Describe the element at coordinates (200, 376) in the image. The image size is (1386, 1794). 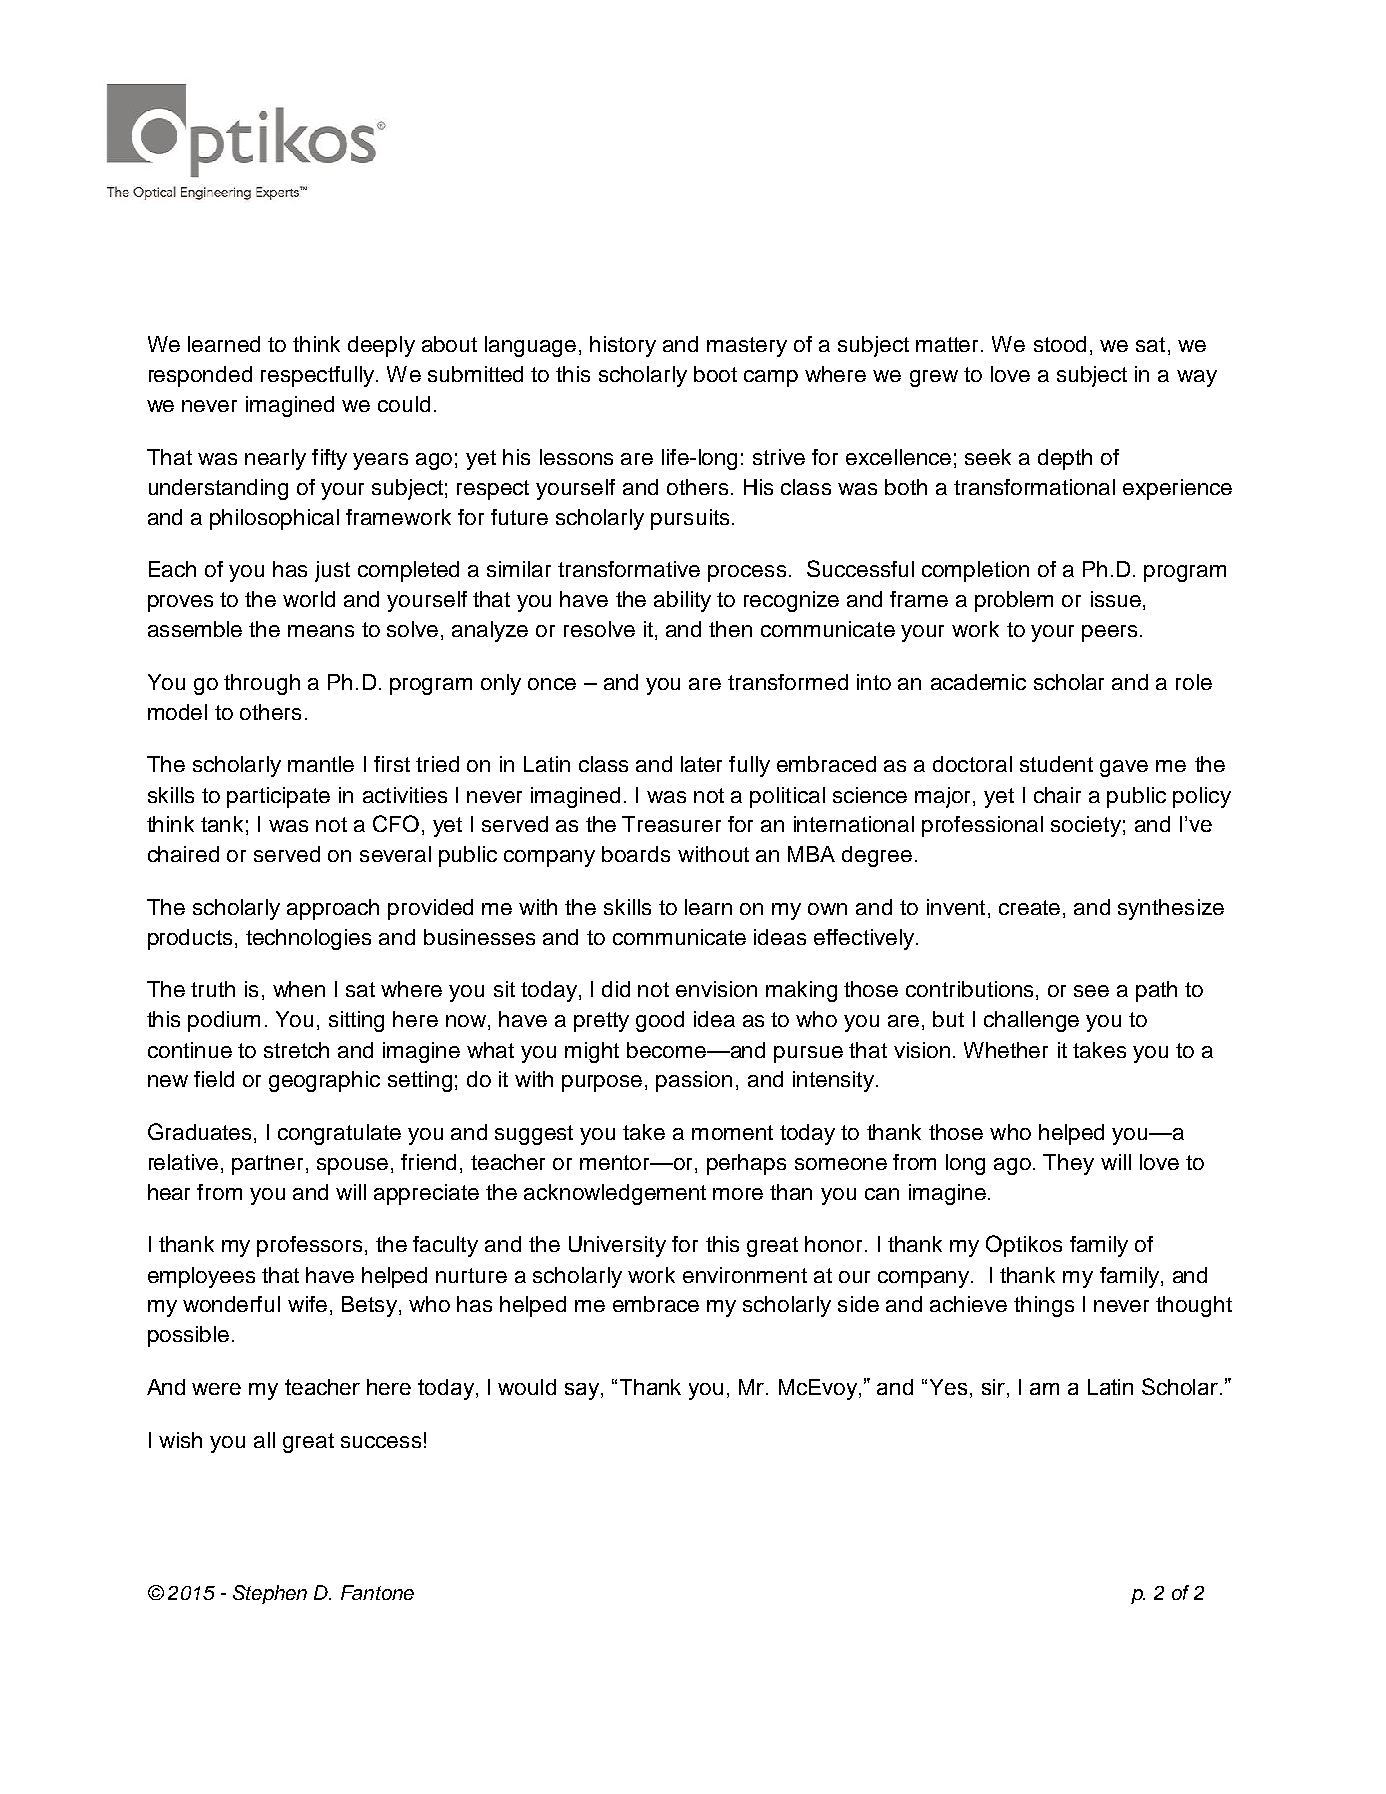
I see `responded` at that location.
